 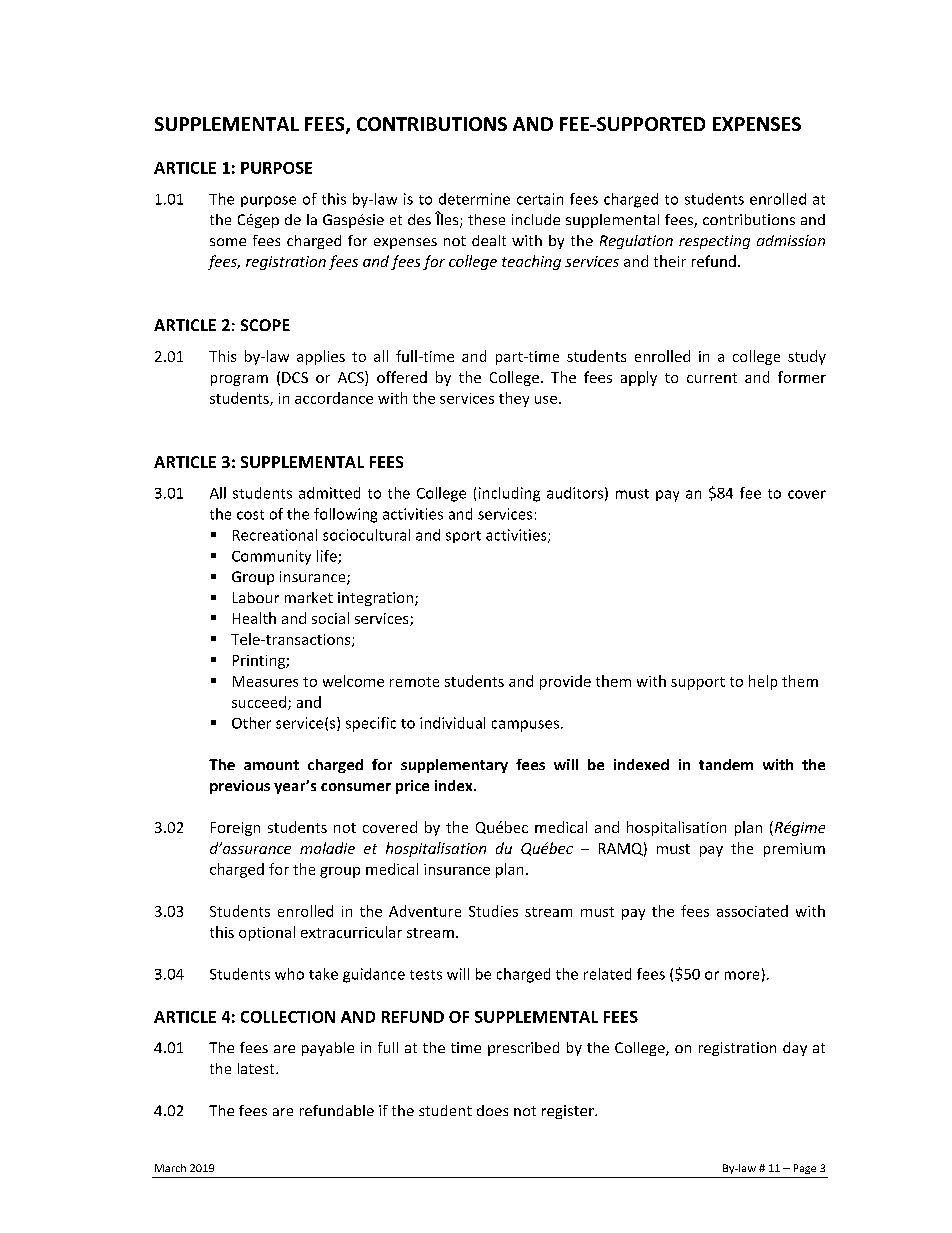 What do you see at coordinates (486, 219) in the screenshot?
I see `these` at bounding box center [486, 219].
